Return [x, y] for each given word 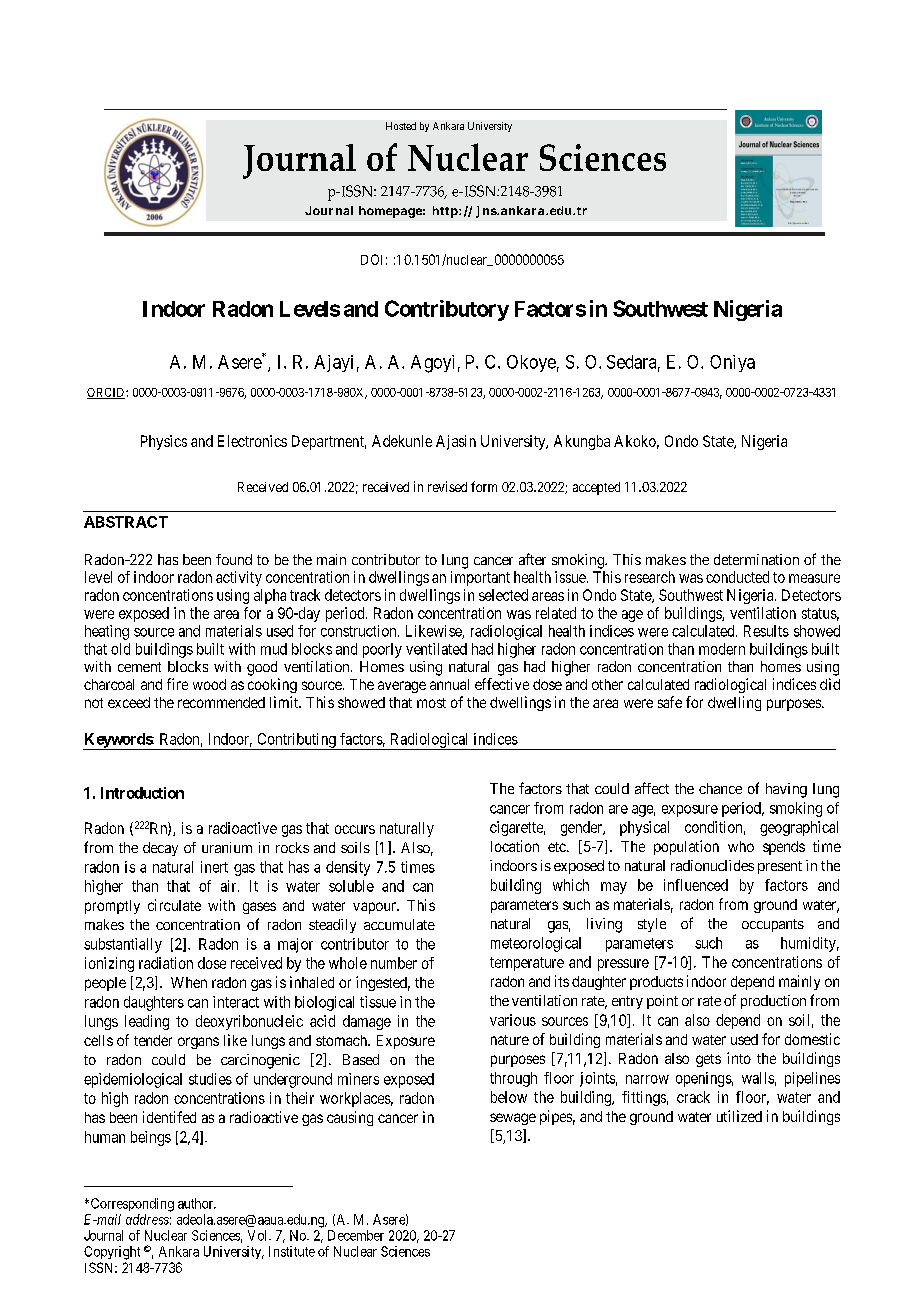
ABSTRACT [126, 522]
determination [756, 559]
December [356, 1235]
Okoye [531, 363]
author [197, 1203]
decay [160, 849]
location [515, 846]
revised [447, 486]
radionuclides [712, 865]
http [445, 212]
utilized [739, 1116]
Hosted [401, 126]
